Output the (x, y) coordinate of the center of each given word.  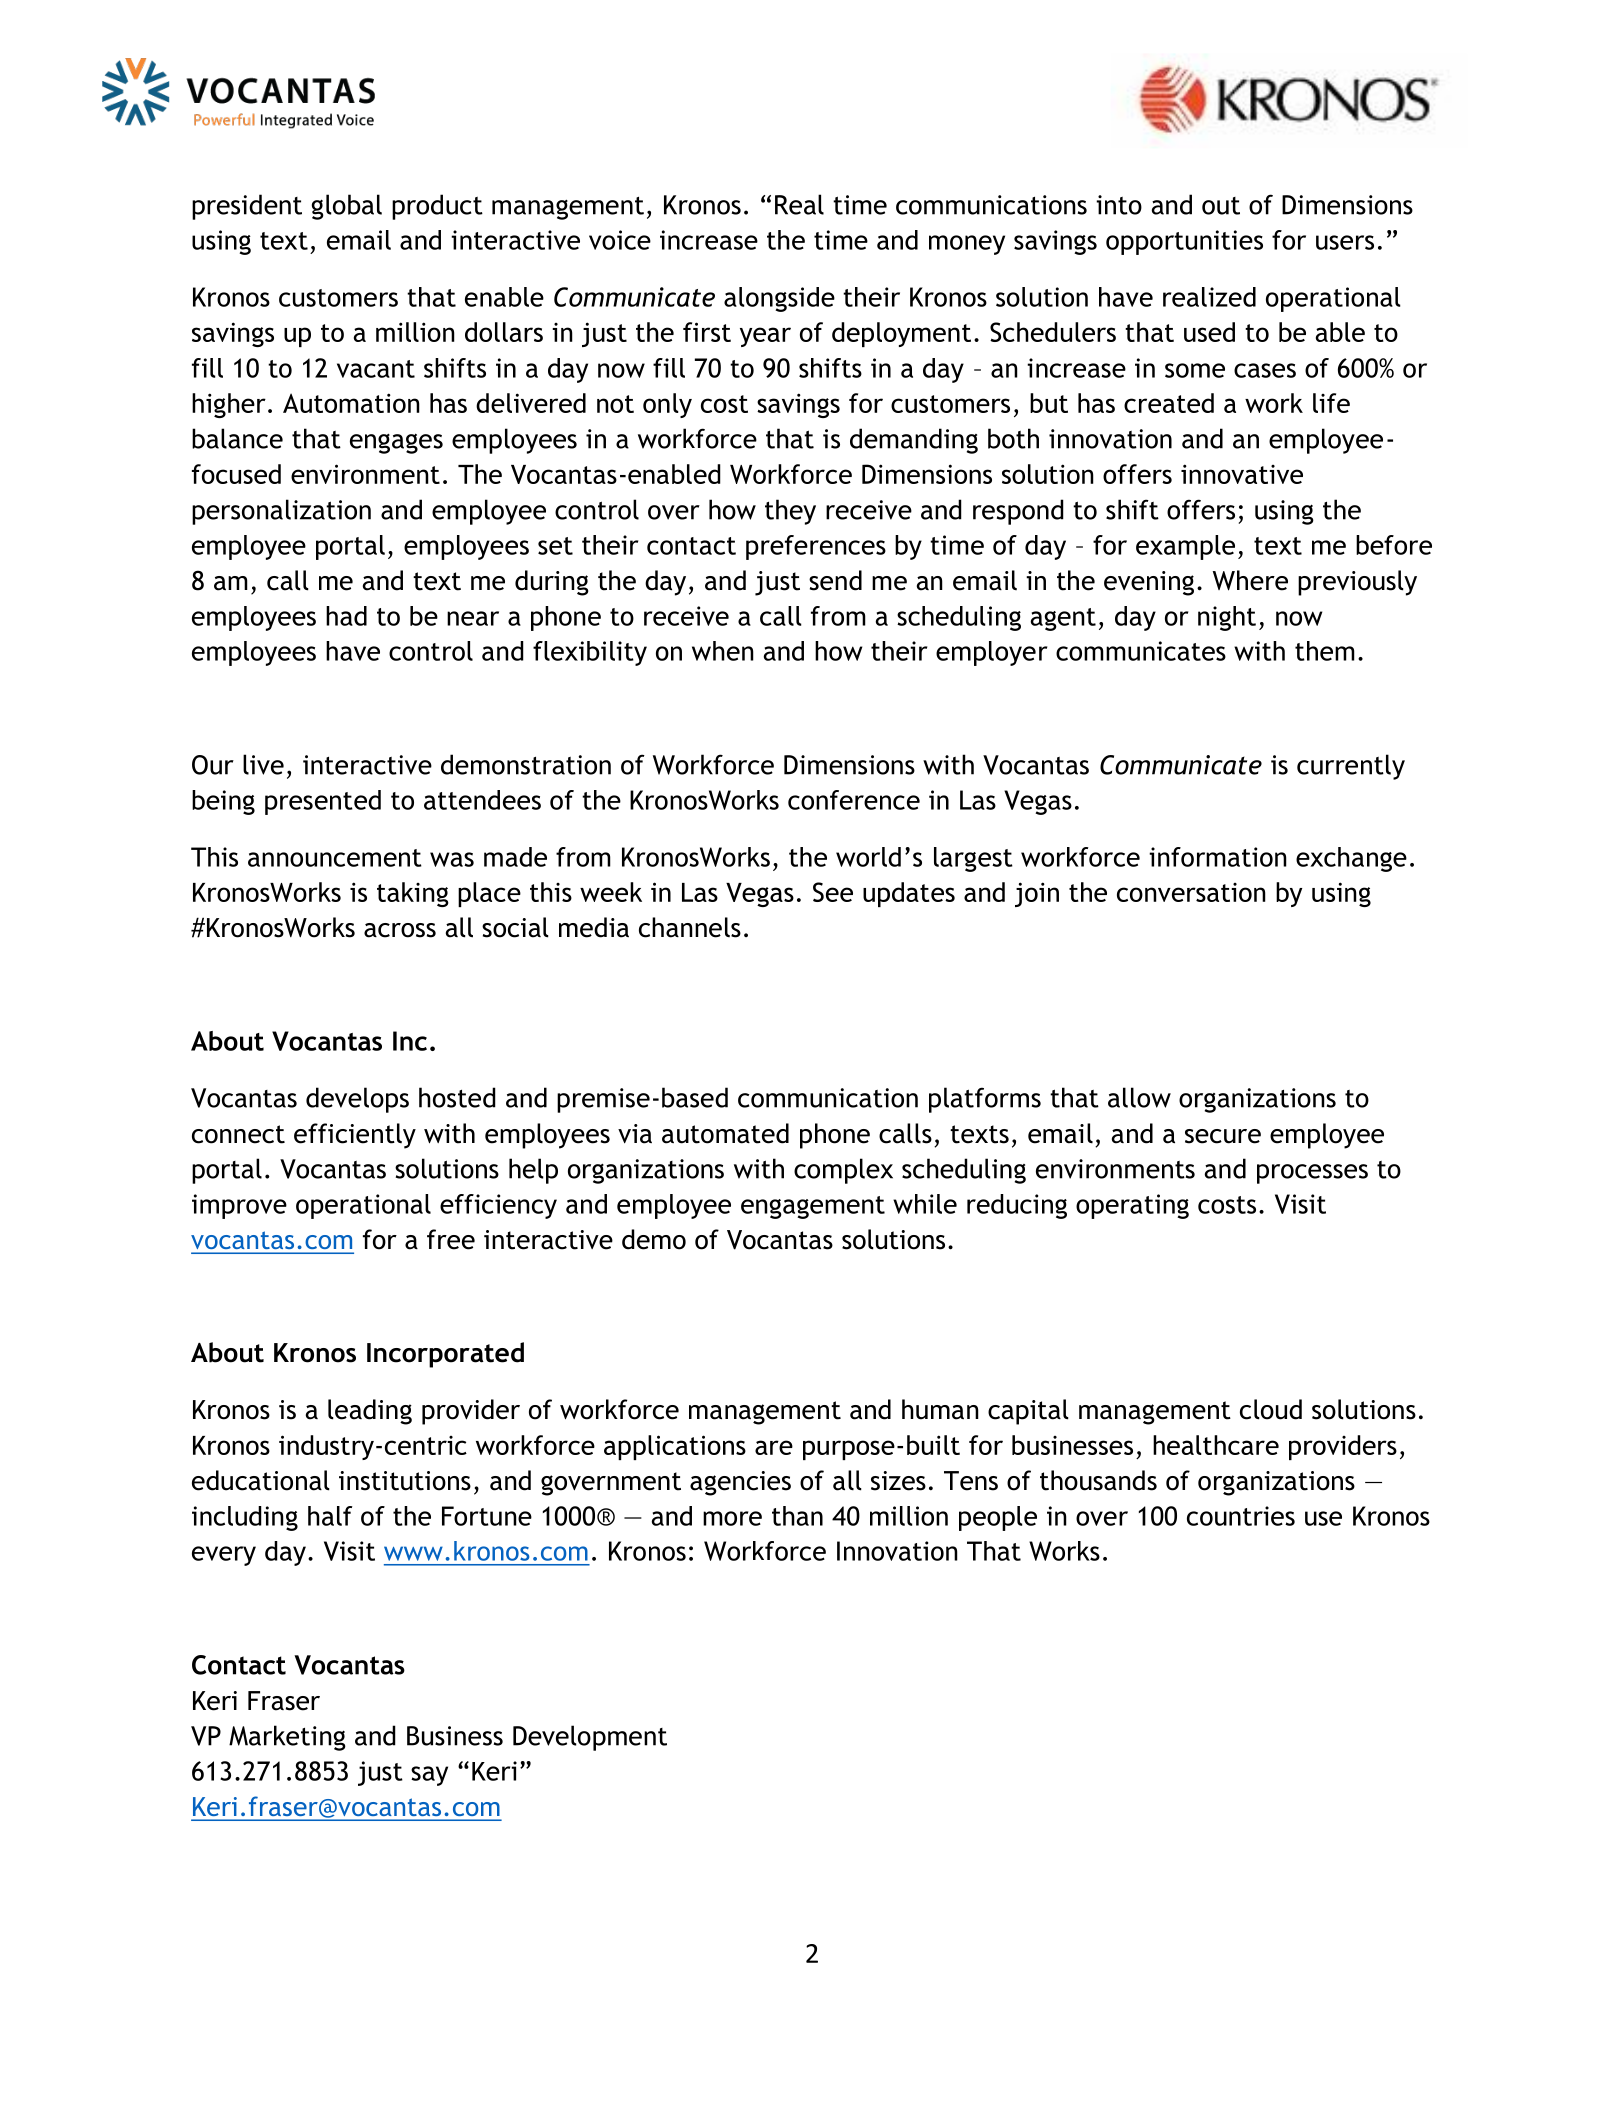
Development (590, 1738)
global (347, 207)
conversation (1191, 892)
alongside (779, 299)
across (400, 930)
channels (690, 927)
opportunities (1184, 242)
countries (1241, 1516)
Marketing (287, 1738)
